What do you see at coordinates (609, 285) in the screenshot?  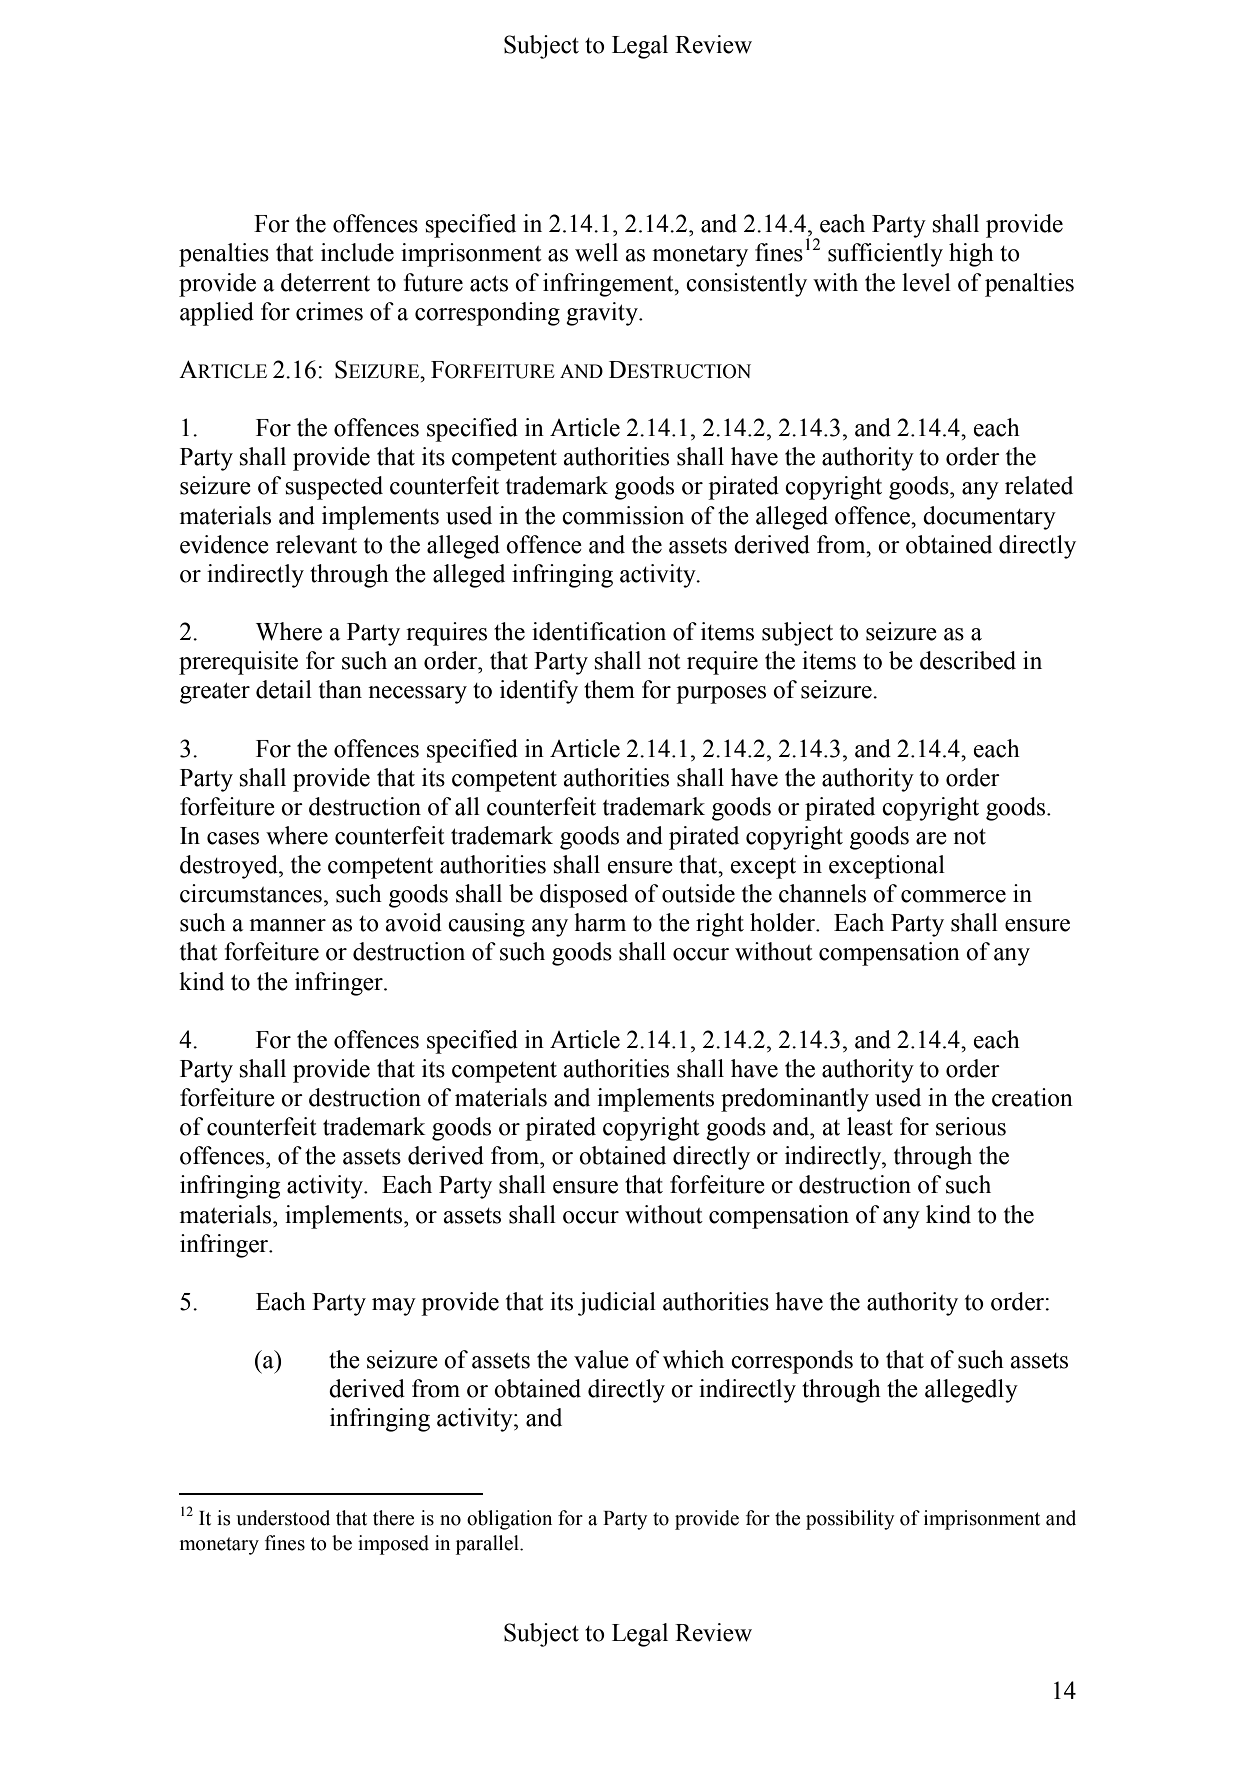 I see `infringement` at bounding box center [609, 285].
